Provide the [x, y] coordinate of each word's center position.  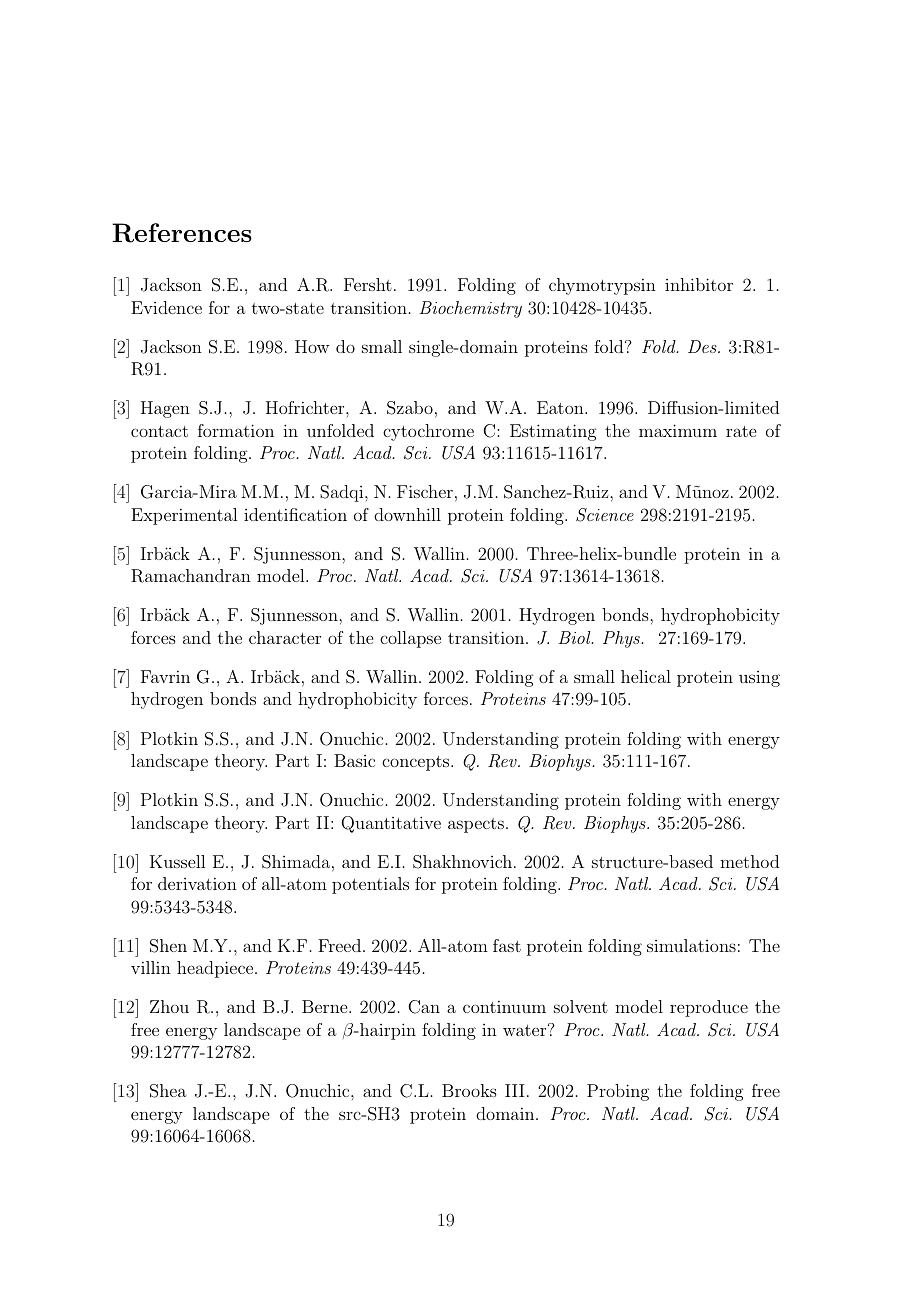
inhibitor [699, 284]
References [182, 233]
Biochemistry [471, 309]
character [285, 637]
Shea [168, 1091]
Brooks [469, 1090]
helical [646, 676]
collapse [410, 639]
